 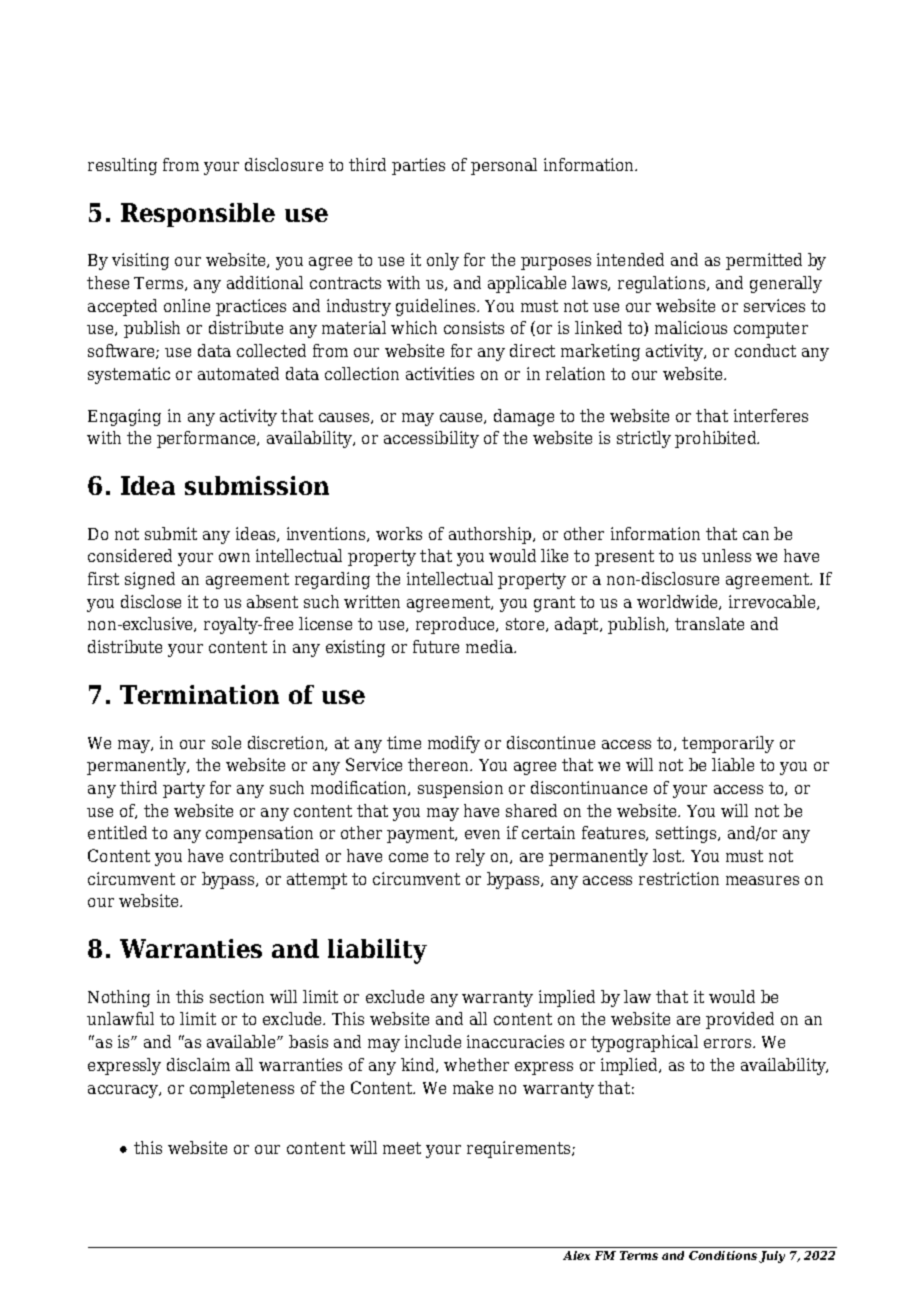 I want to click on unless, so click(x=726, y=555).
